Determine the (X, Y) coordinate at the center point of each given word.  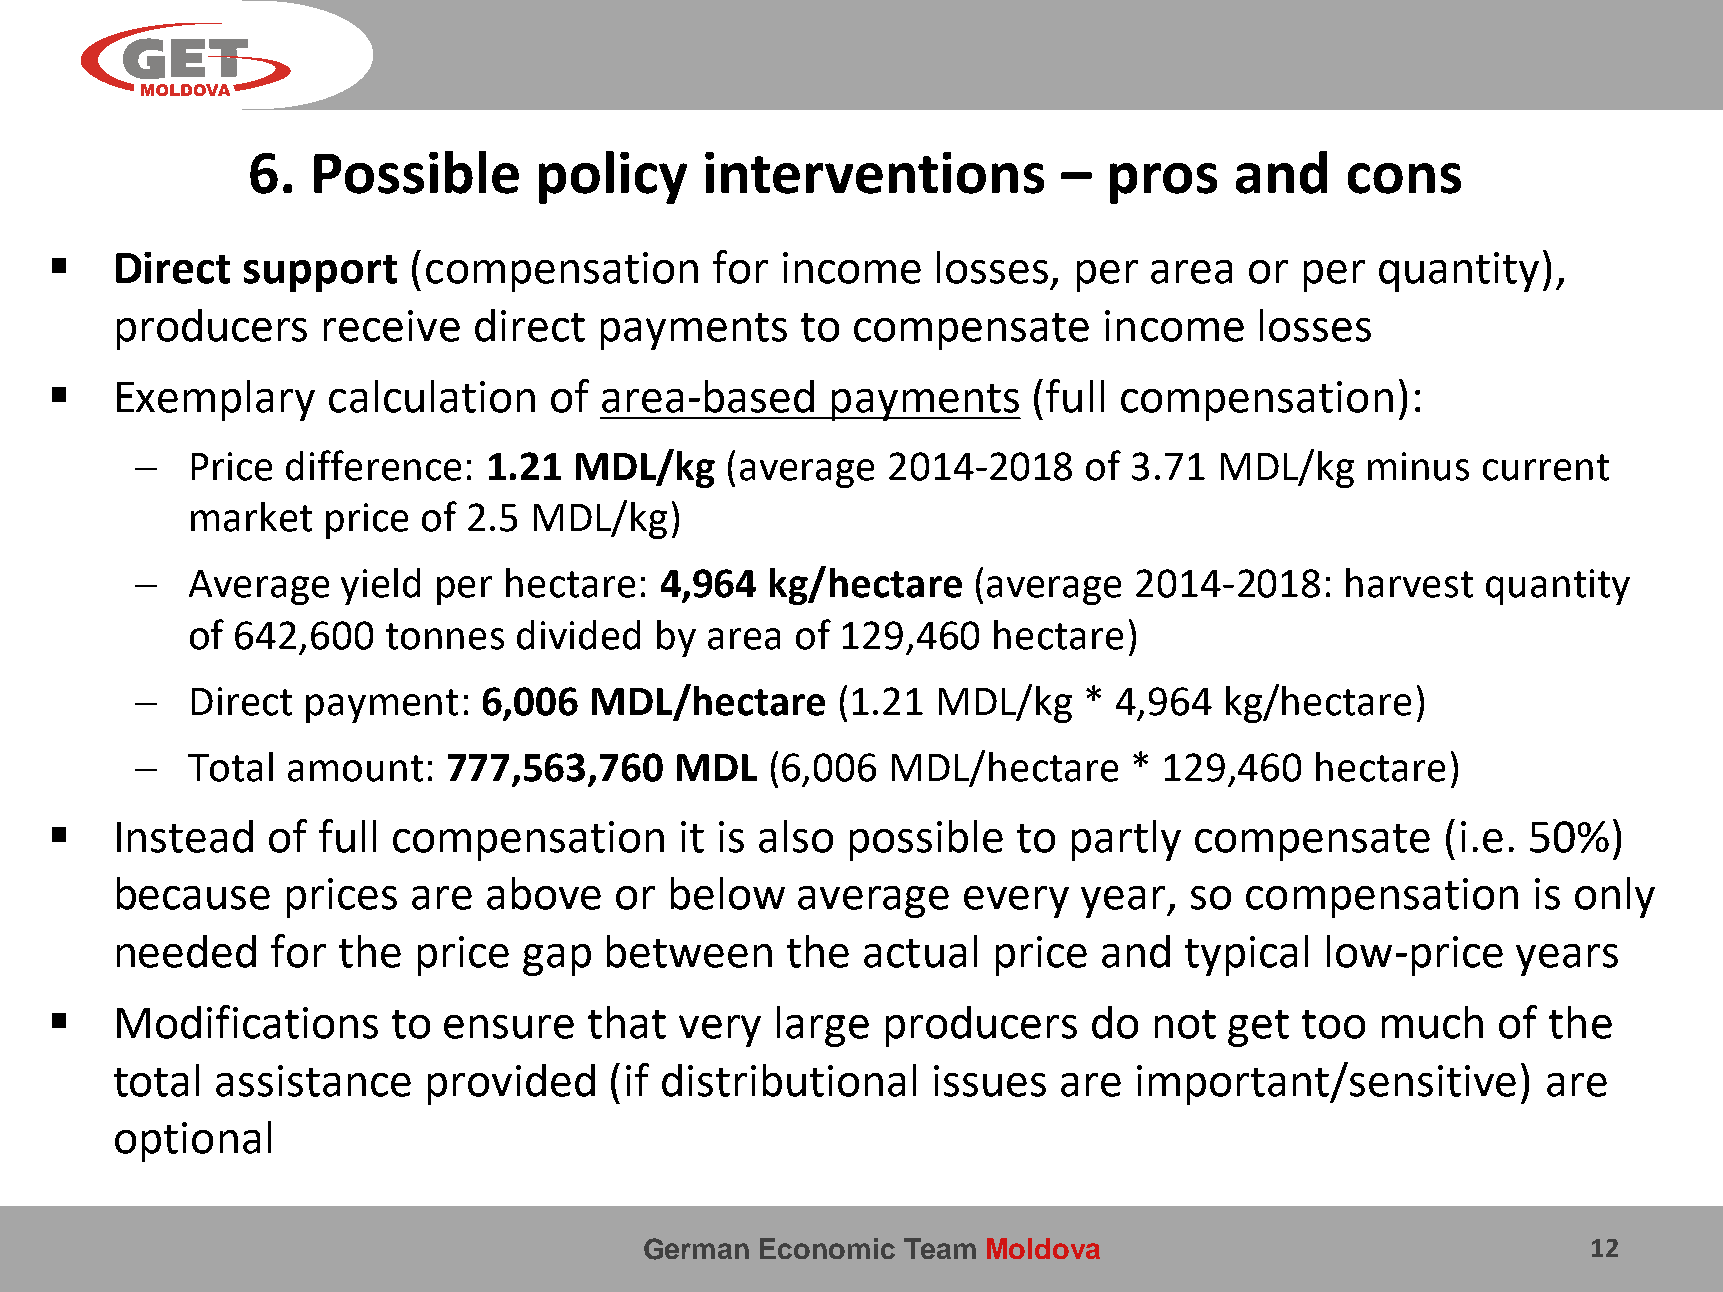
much (1432, 1022)
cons (1404, 178)
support (320, 273)
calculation (432, 396)
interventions (874, 173)
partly (1126, 840)
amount (355, 768)
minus (1418, 466)
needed (186, 951)
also (796, 836)
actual (920, 951)
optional (193, 1141)
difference (373, 465)
